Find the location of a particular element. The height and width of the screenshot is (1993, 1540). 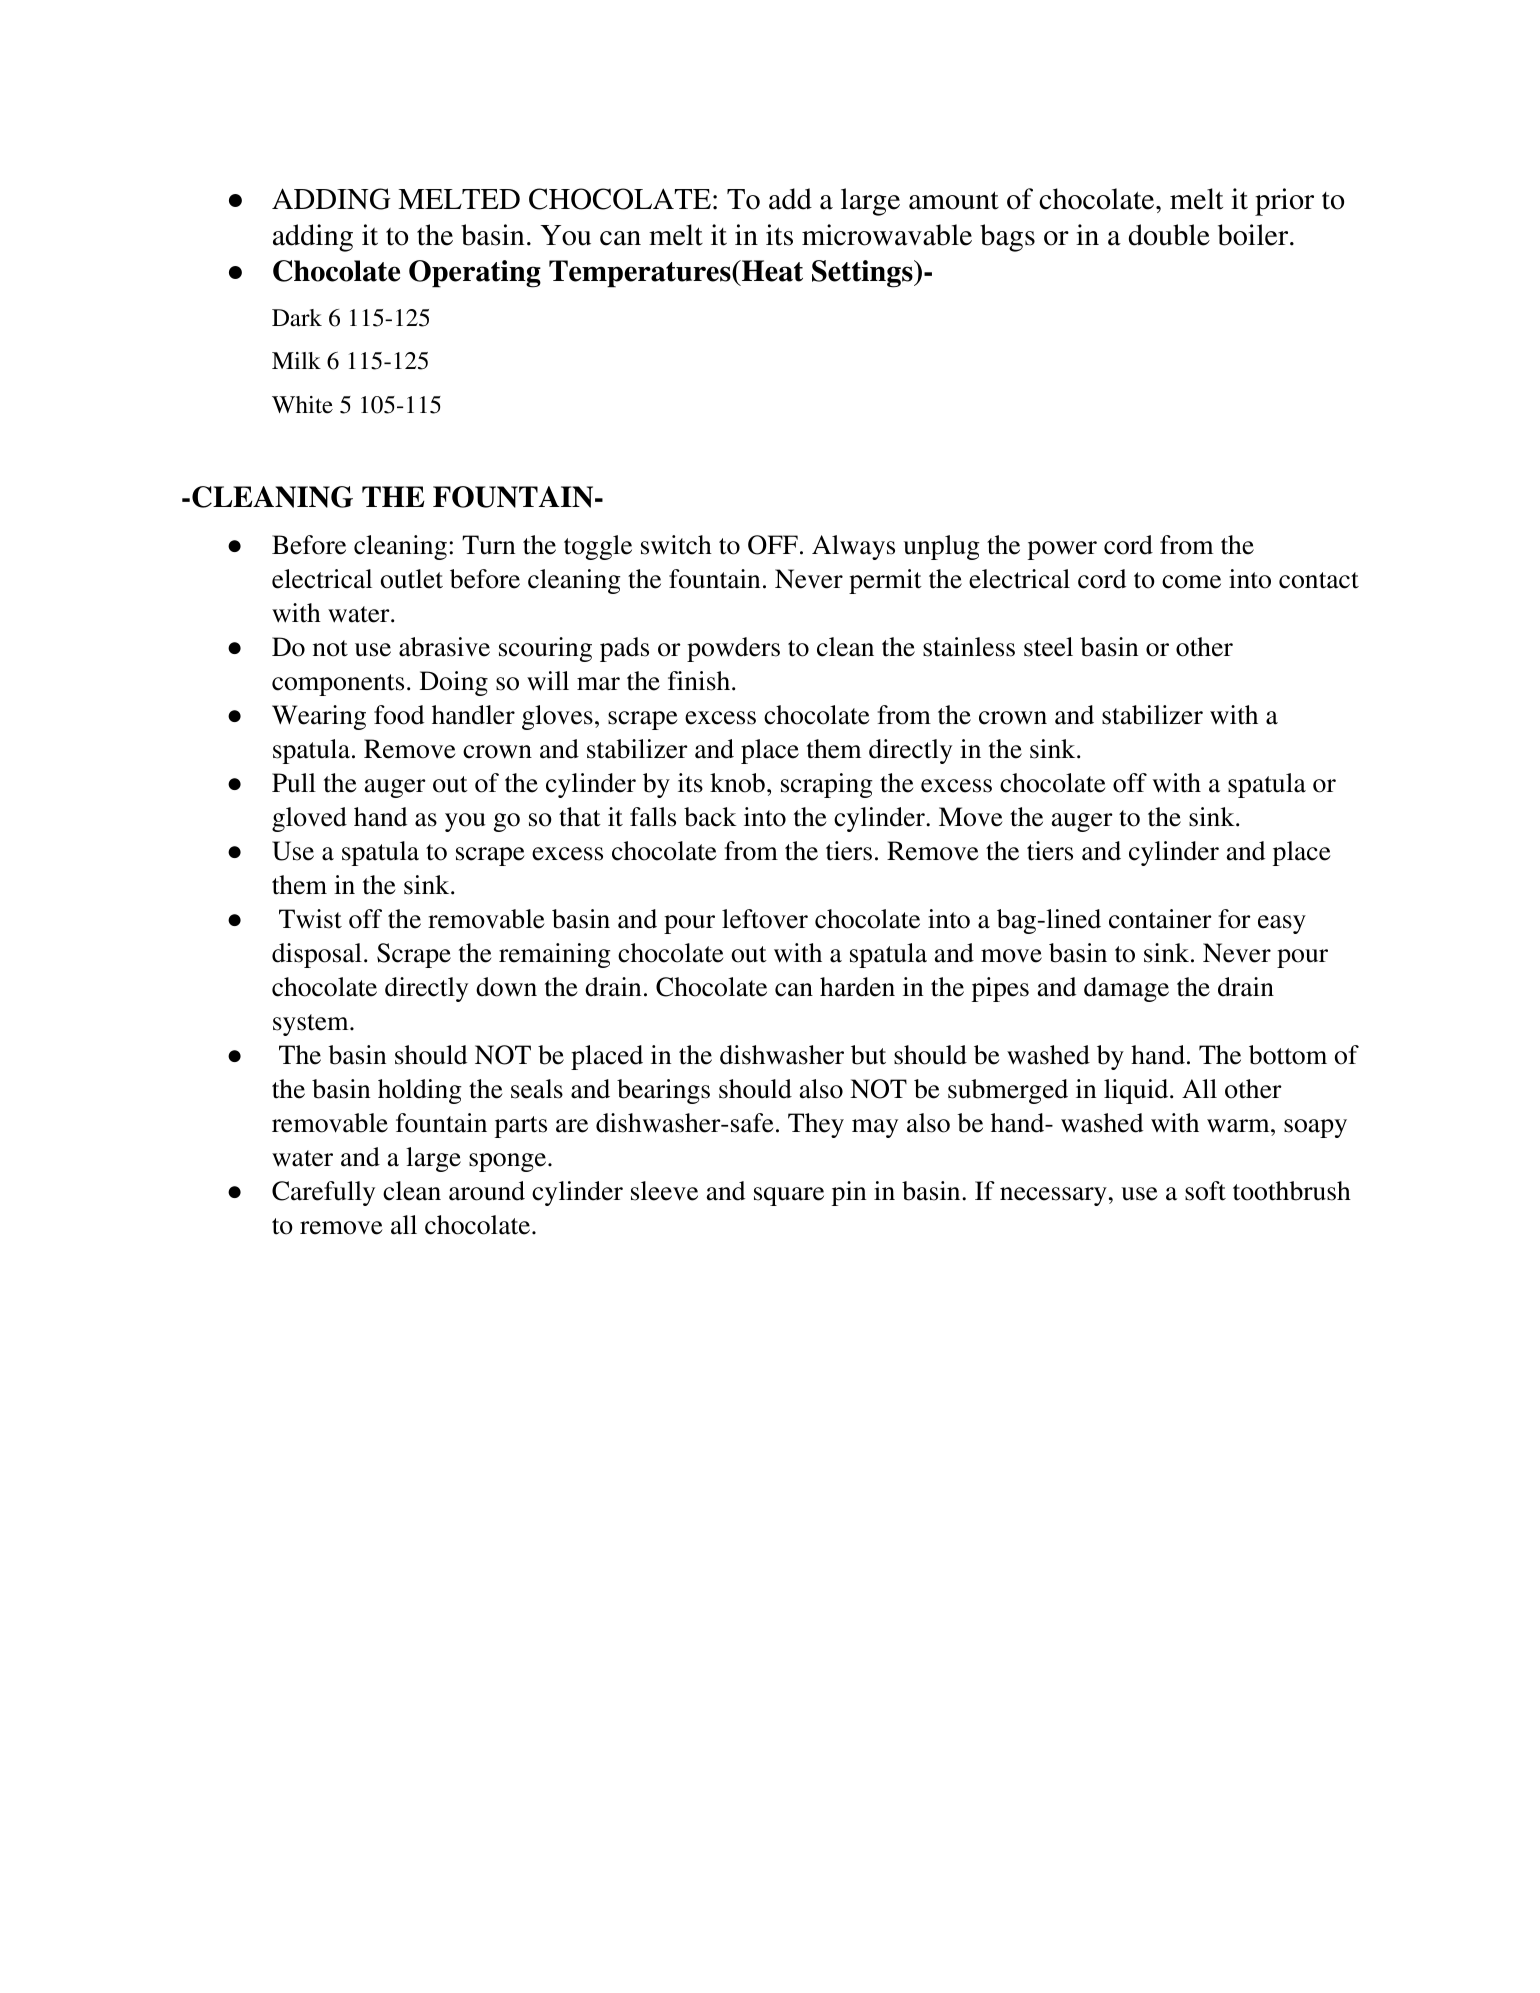

double is located at coordinates (1169, 235).
